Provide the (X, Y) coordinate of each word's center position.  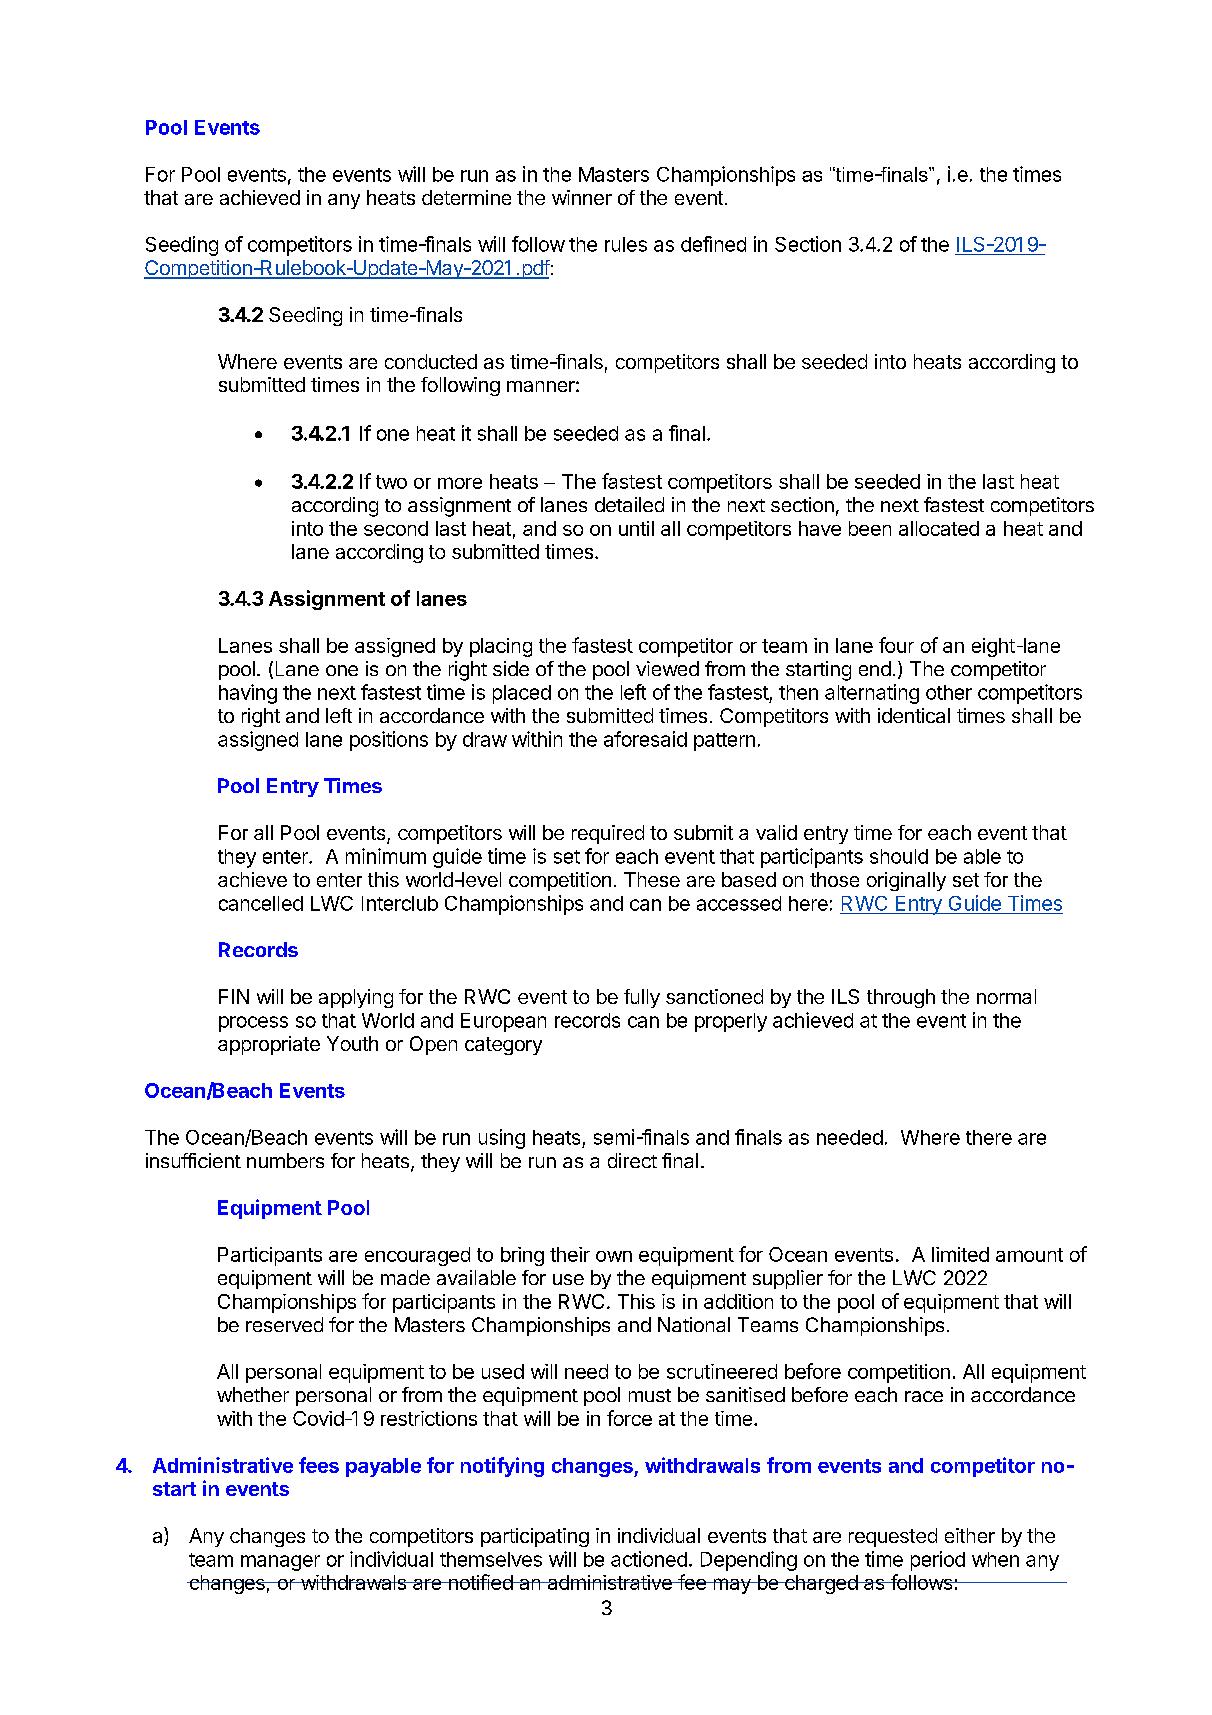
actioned (649, 1559)
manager (280, 1563)
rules (626, 244)
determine (466, 197)
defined (713, 244)
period (938, 1561)
